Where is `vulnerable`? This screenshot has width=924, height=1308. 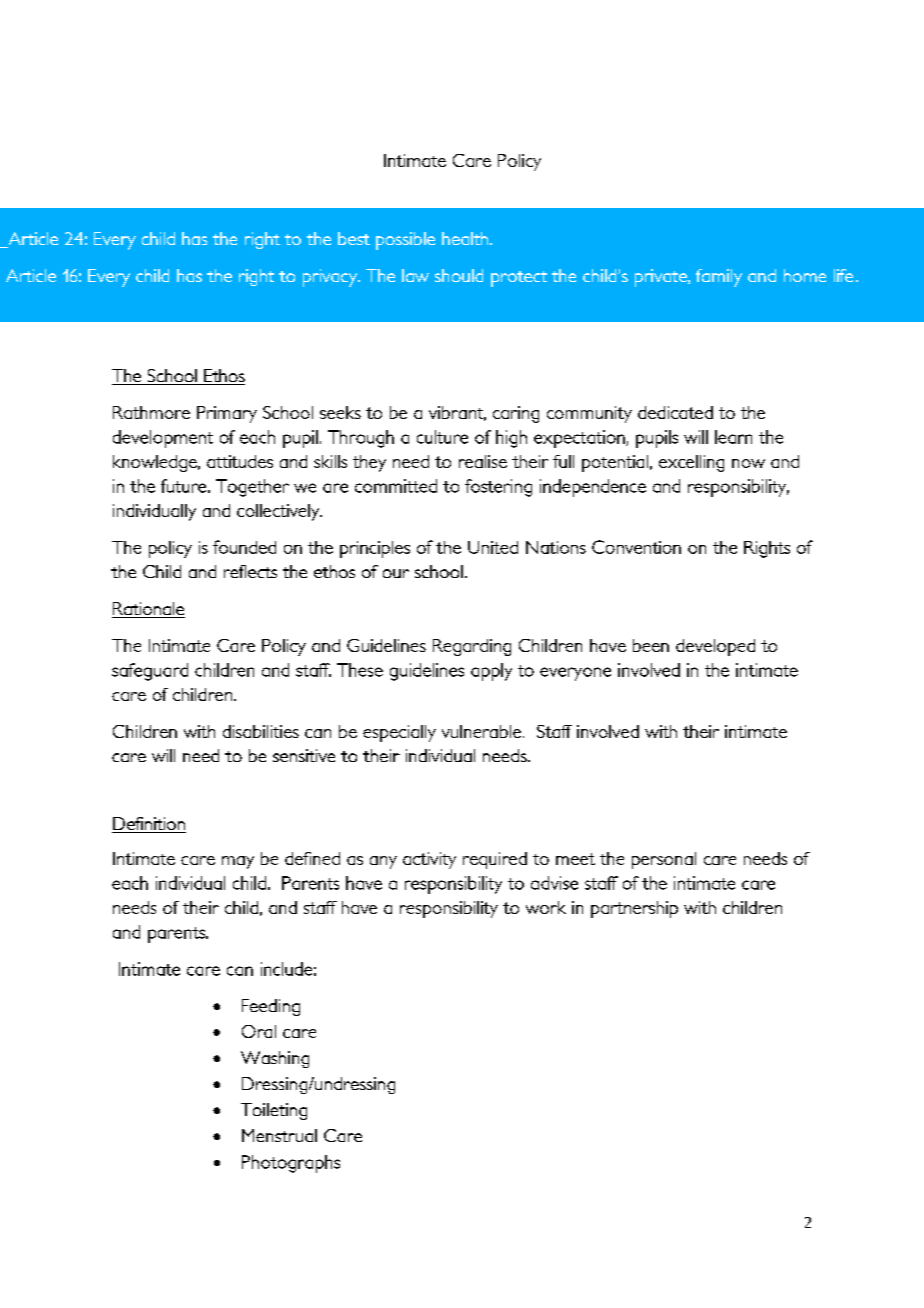 vulnerable is located at coordinates (483, 731).
